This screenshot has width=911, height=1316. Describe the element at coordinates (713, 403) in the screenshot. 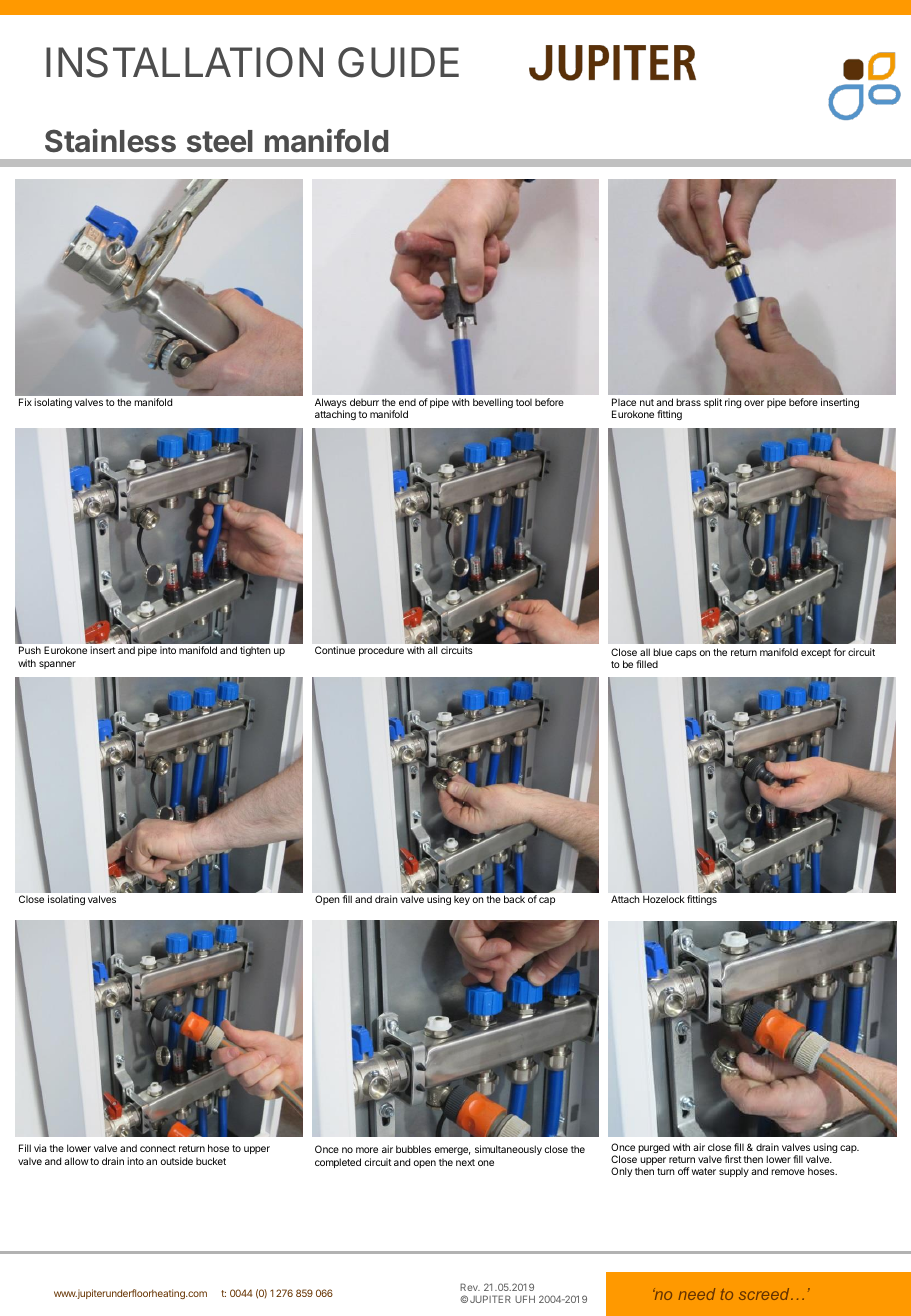

I see `split` at that location.
